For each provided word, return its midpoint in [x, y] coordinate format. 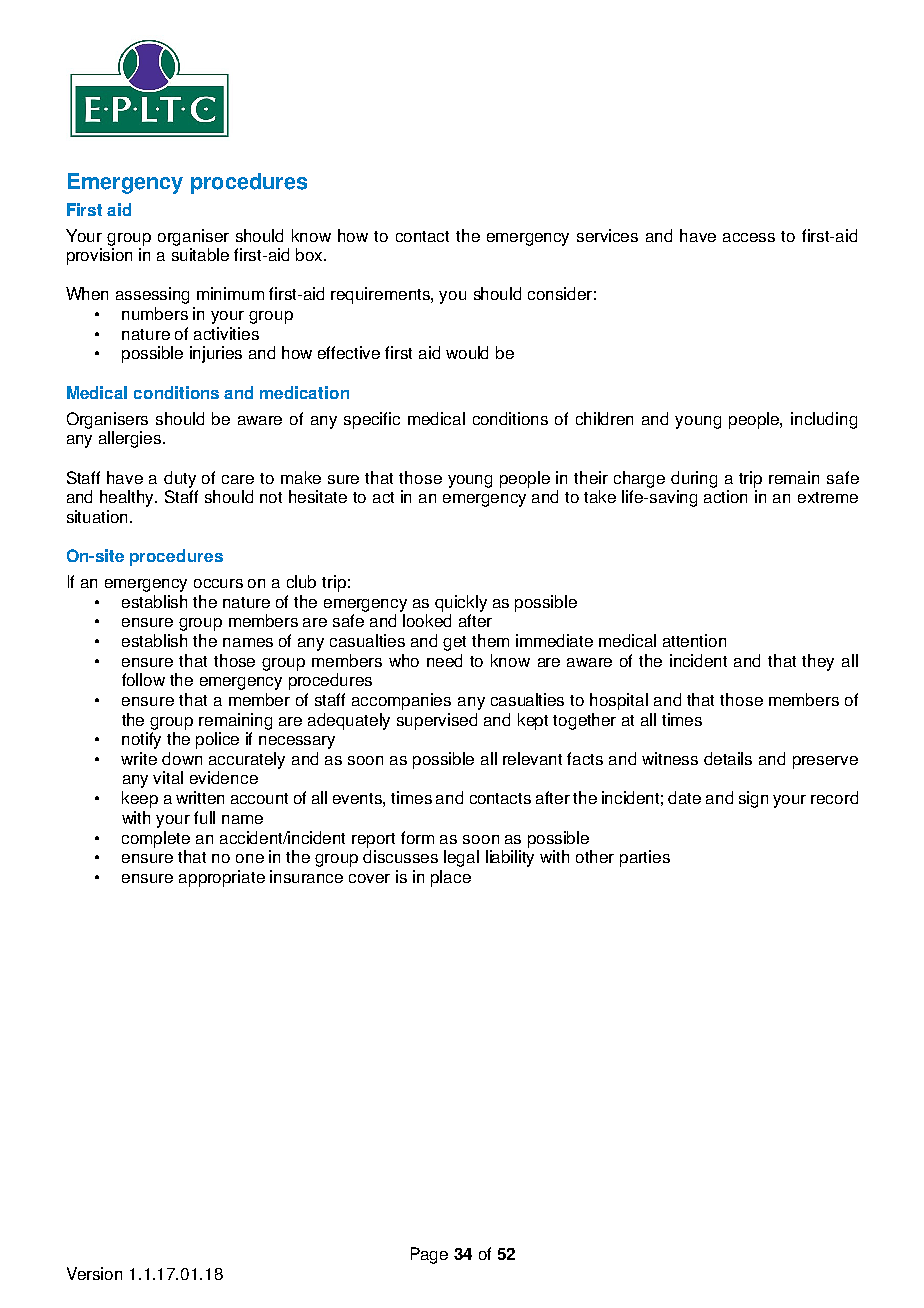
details [728, 758]
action [725, 496]
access [749, 237]
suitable [200, 254]
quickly [461, 603]
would [467, 352]
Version [94, 1273]
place [451, 878]
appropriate [222, 878]
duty [180, 479]
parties [645, 858]
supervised [437, 721]
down [182, 758]
